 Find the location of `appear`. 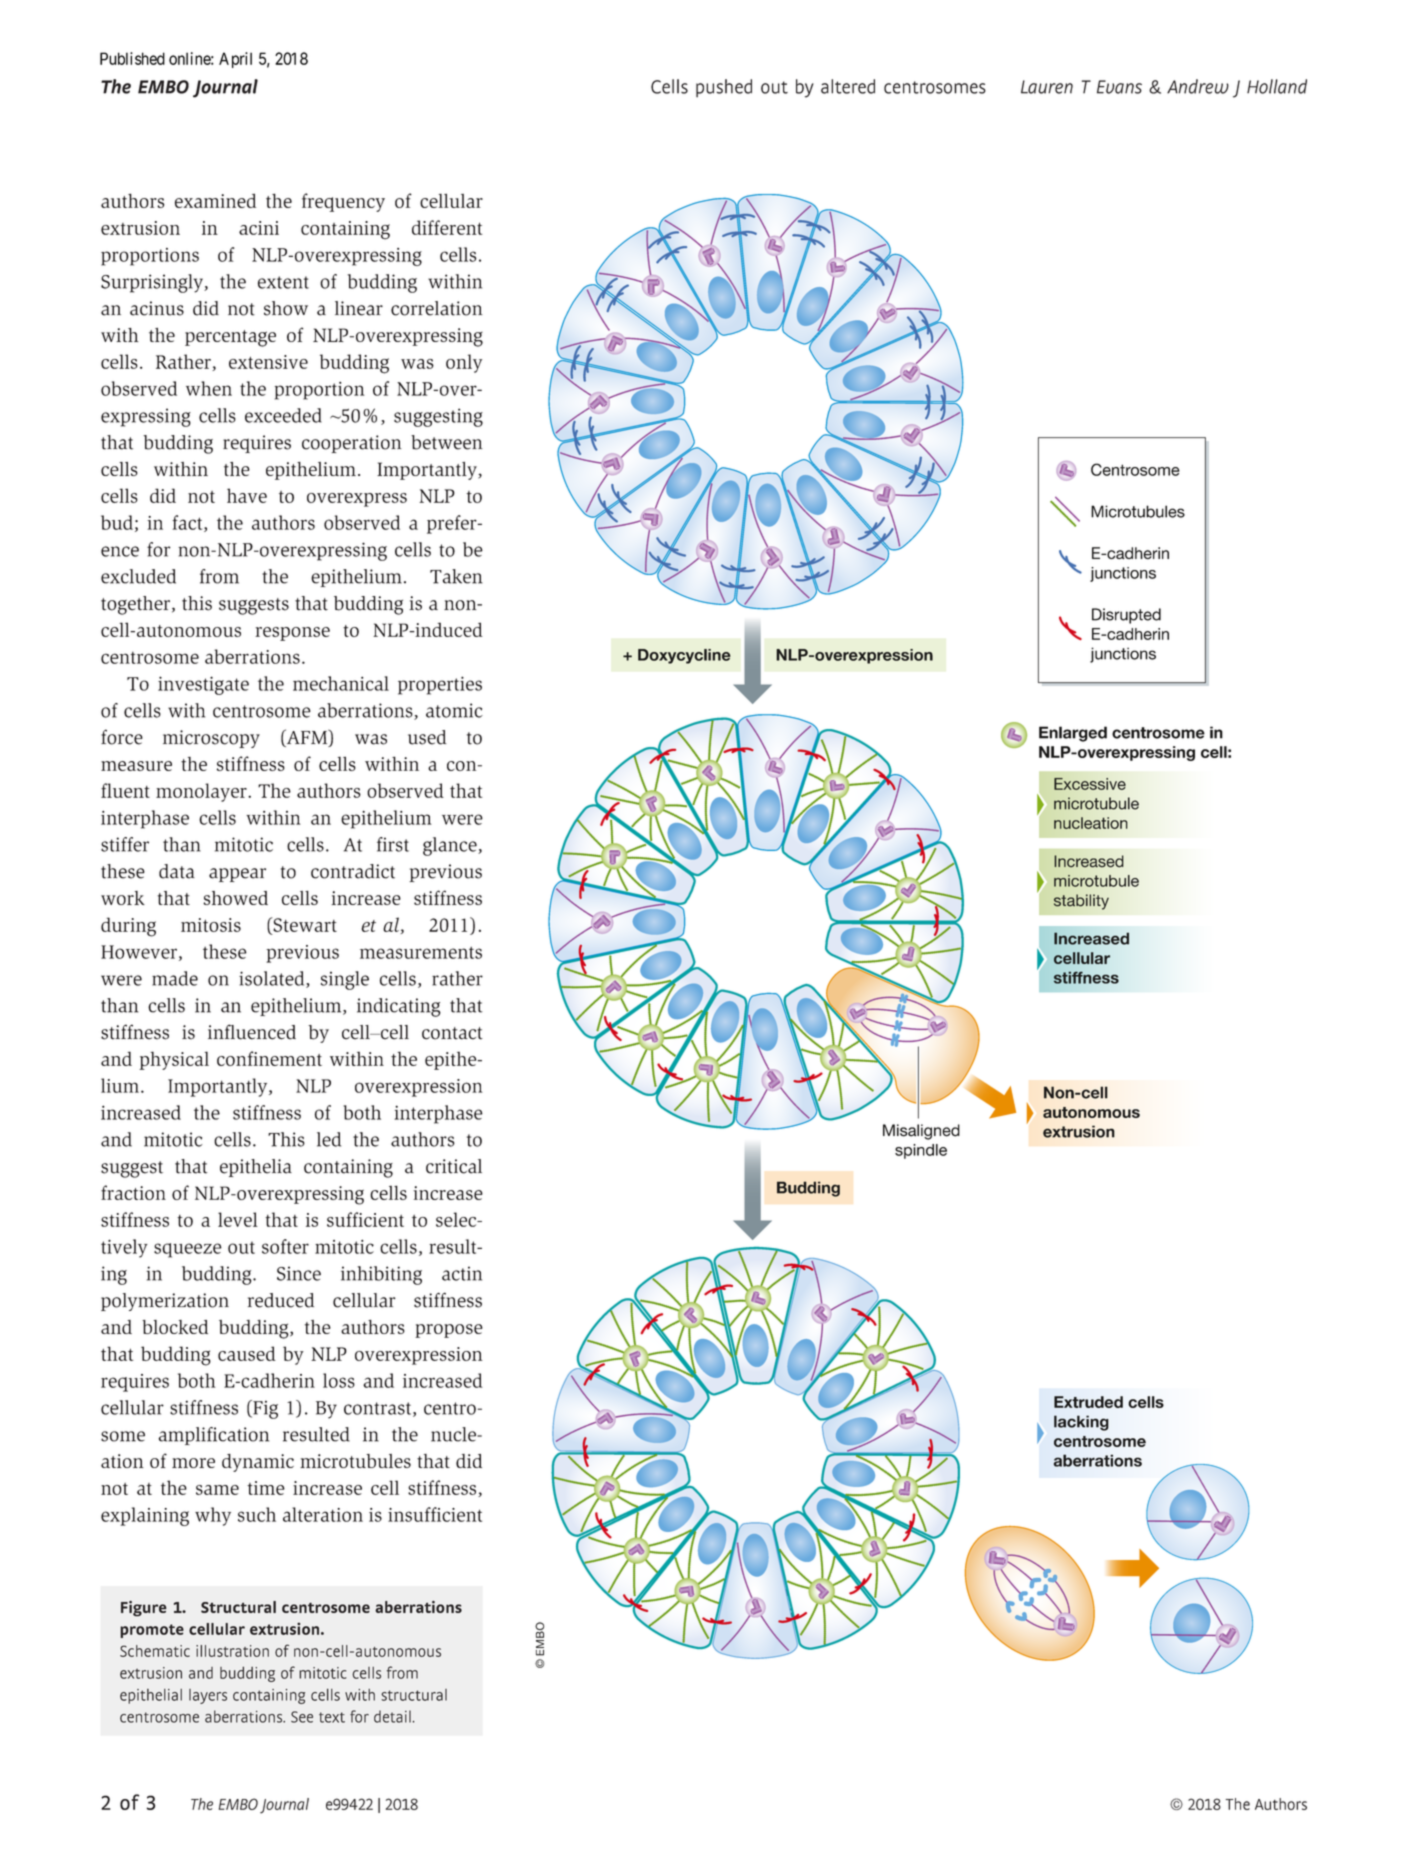

appear is located at coordinates (237, 875).
